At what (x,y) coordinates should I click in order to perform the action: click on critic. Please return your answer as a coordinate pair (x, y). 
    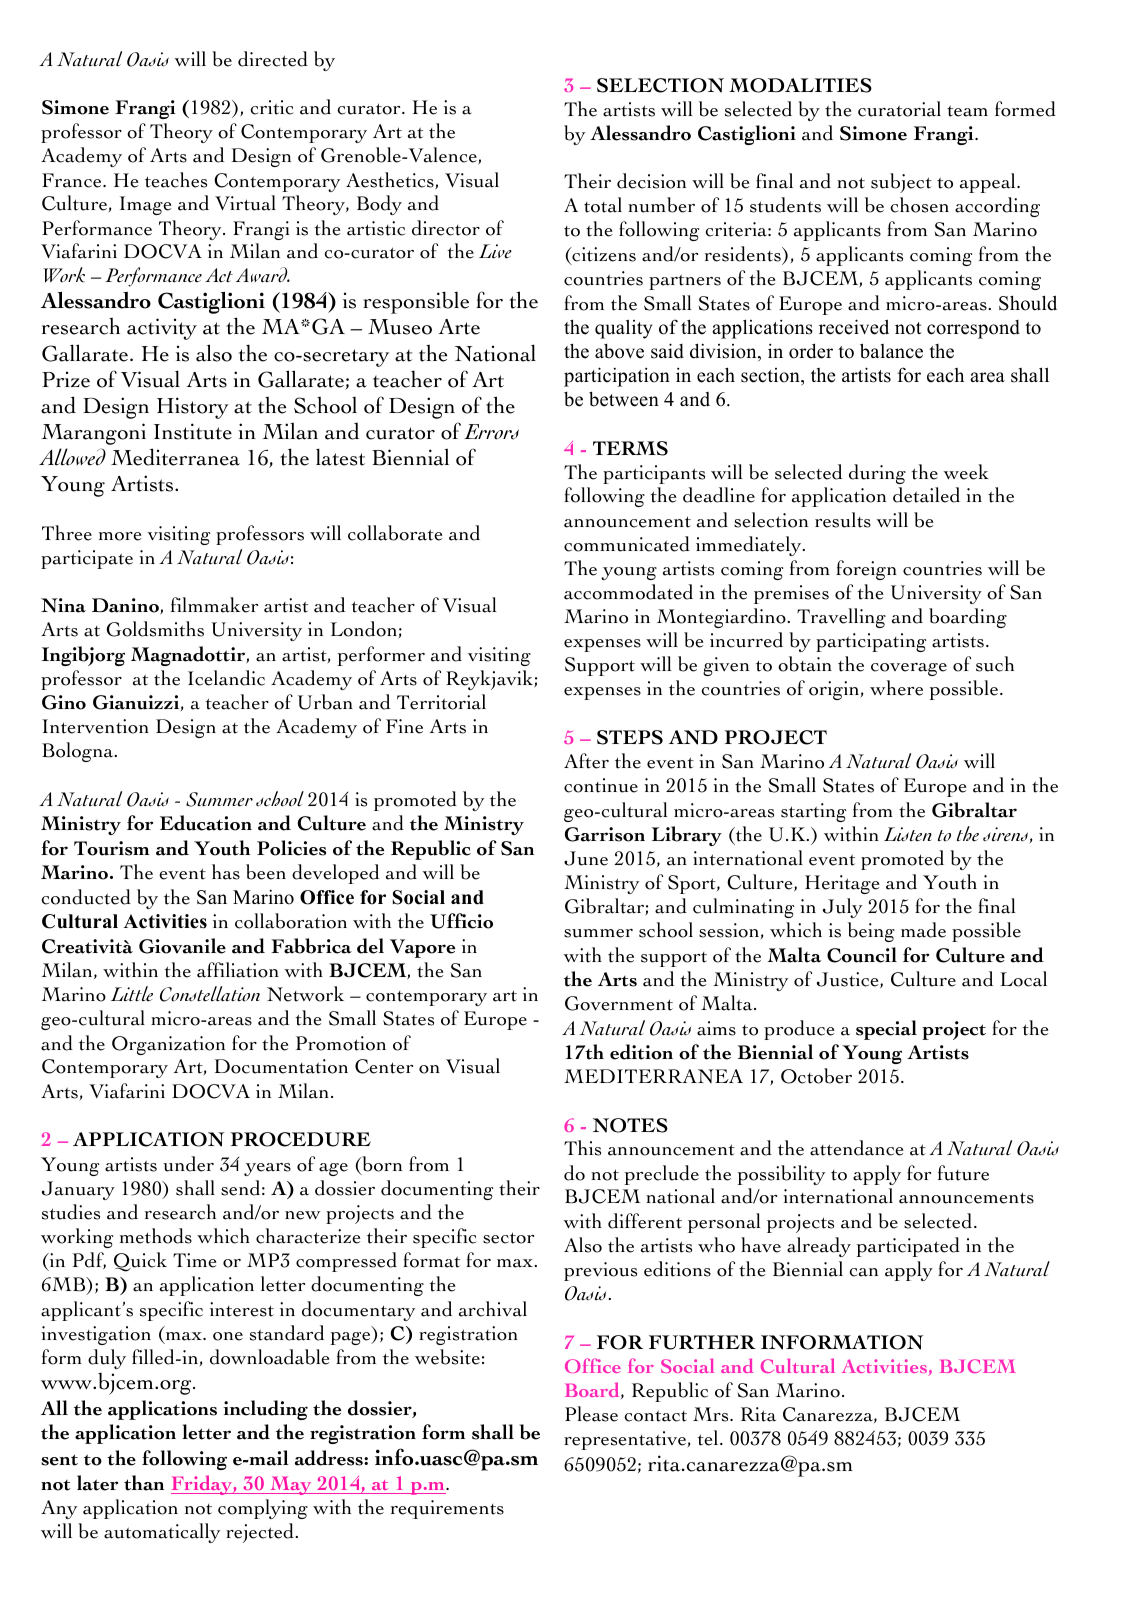
    Looking at the image, I should click on (272, 107).
